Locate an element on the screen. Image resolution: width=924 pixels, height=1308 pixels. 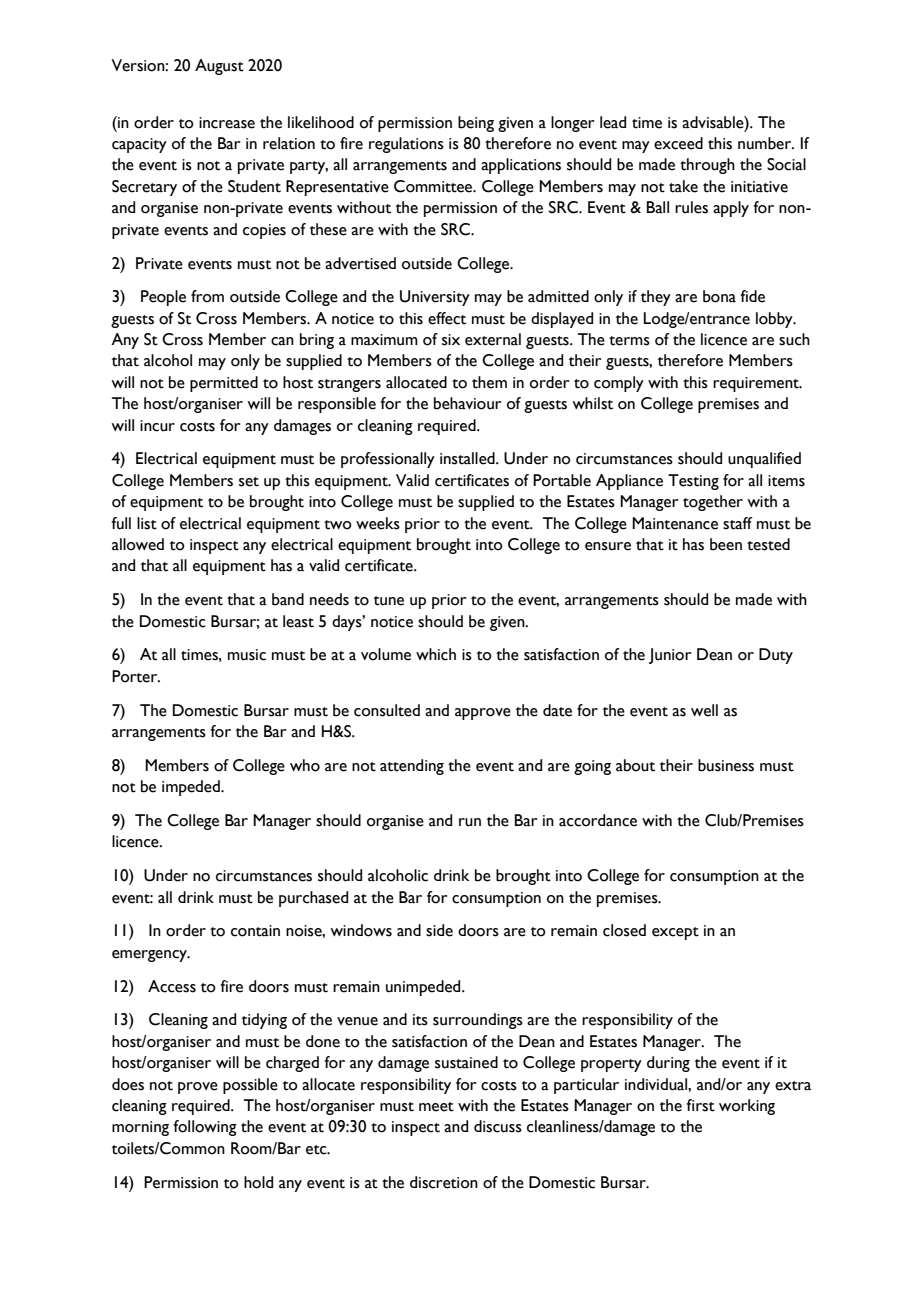
discretion is located at coordinates (444, 1182).
